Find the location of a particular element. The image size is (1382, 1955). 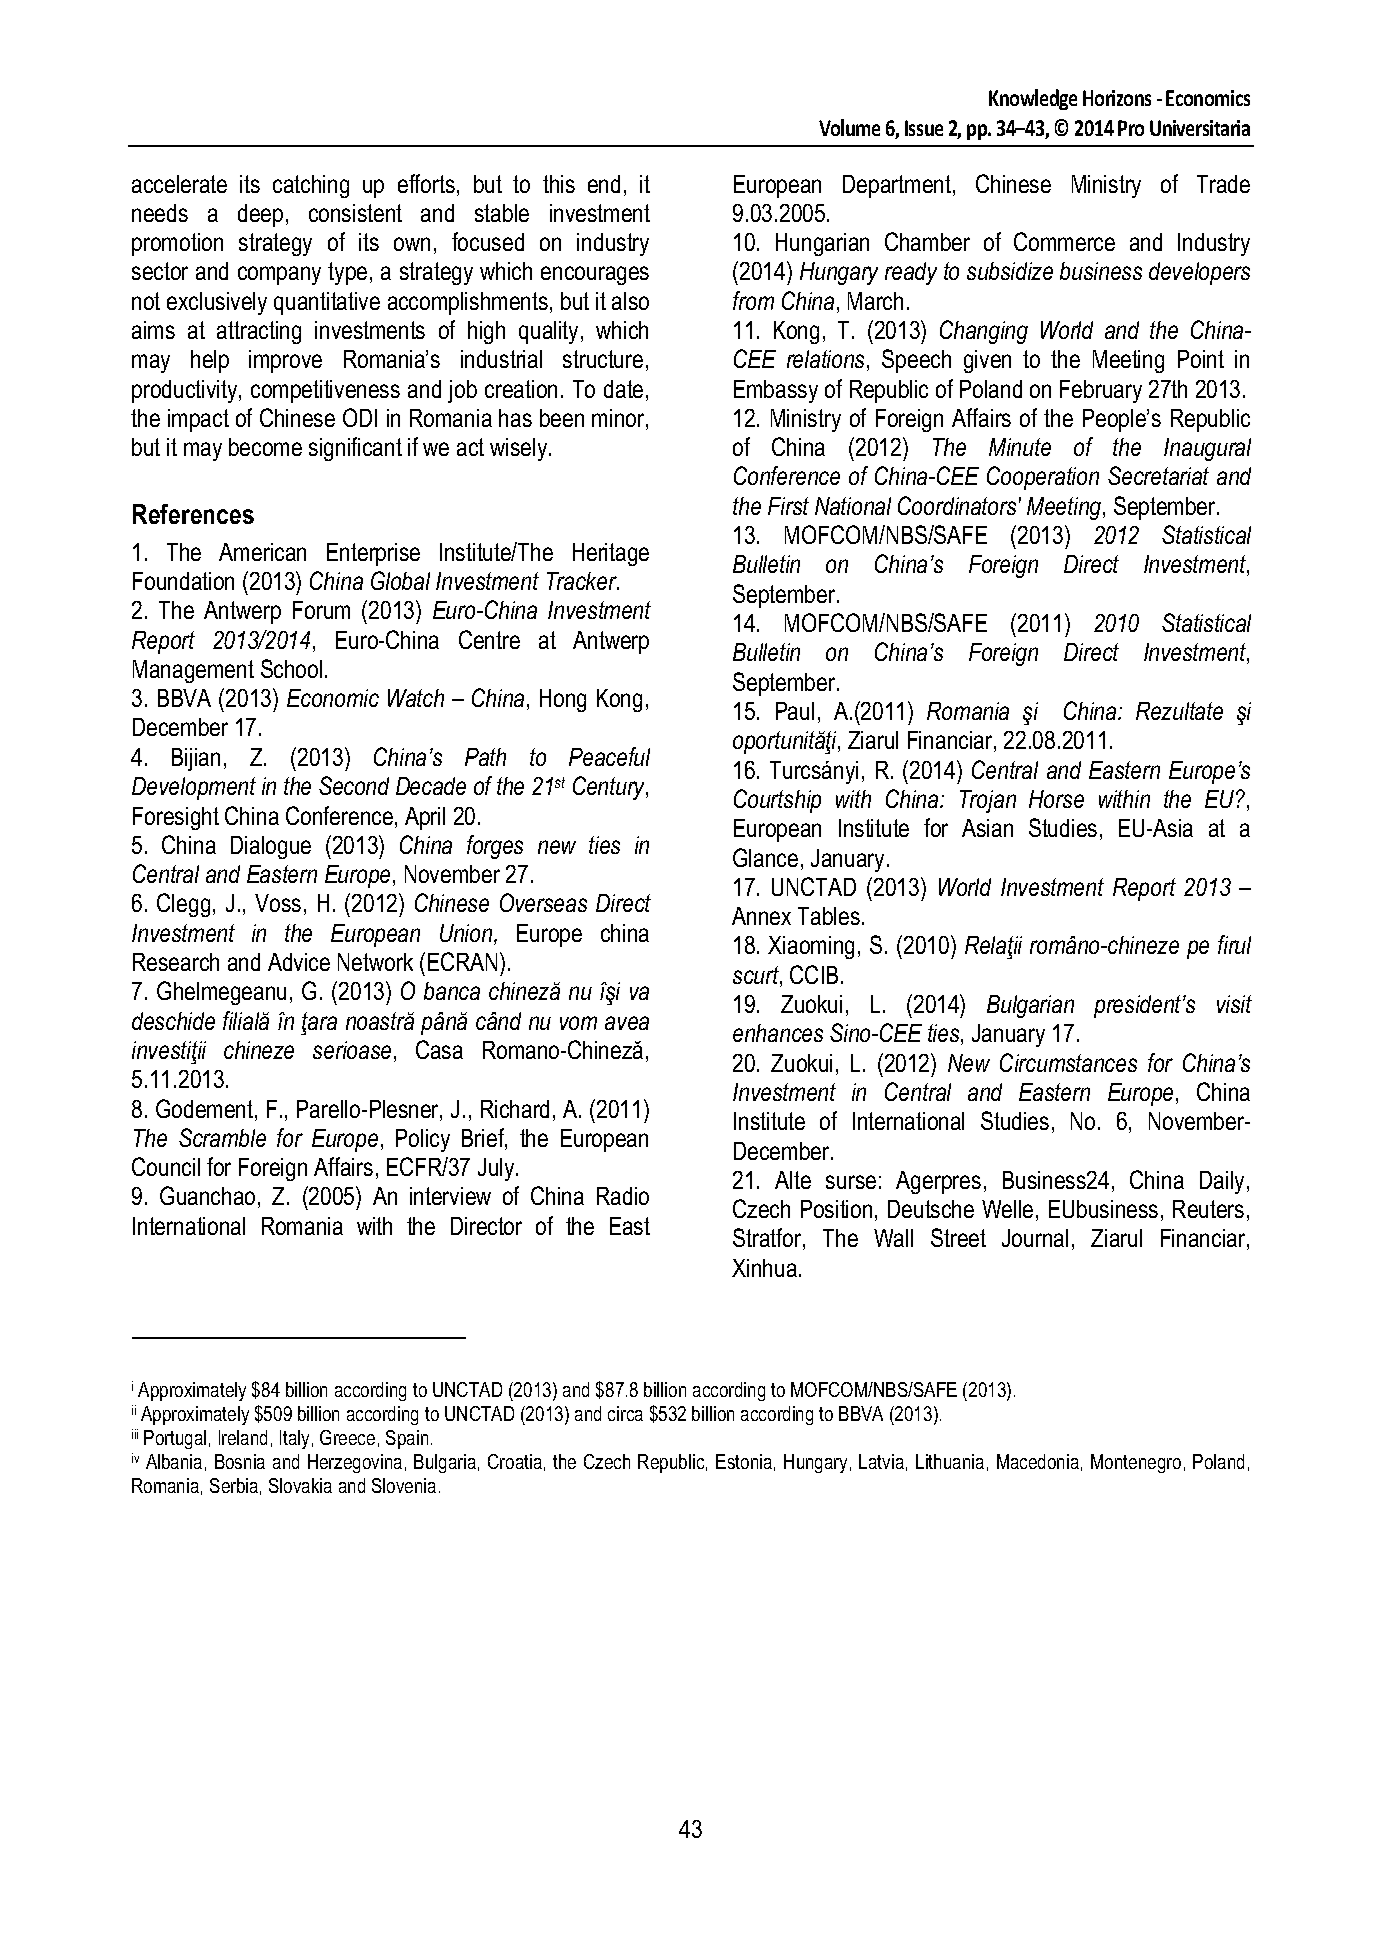

Development is located at coordinates (194, 788).
